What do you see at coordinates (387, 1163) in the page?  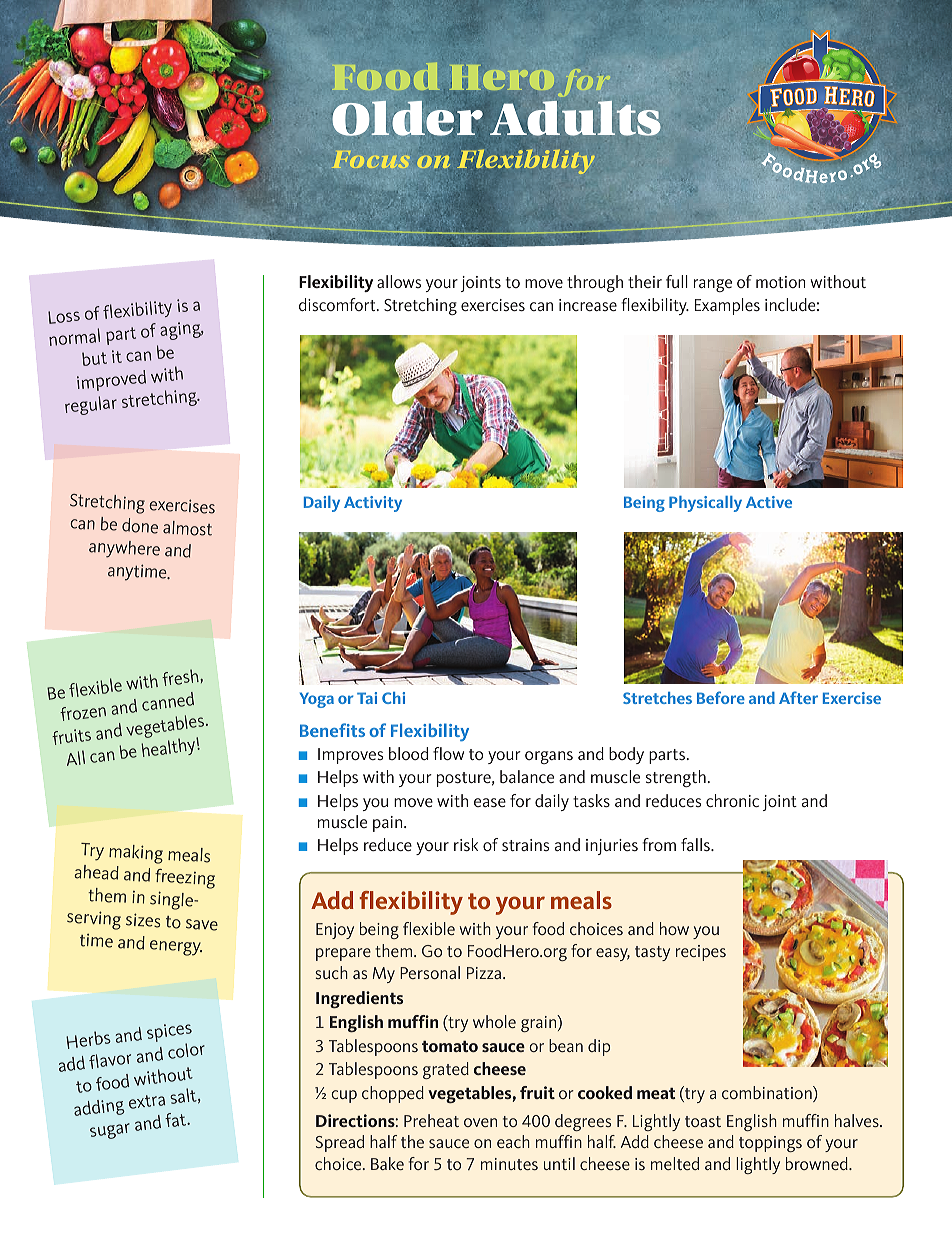 I see `Bake` at bounding box center [387, 1163].
